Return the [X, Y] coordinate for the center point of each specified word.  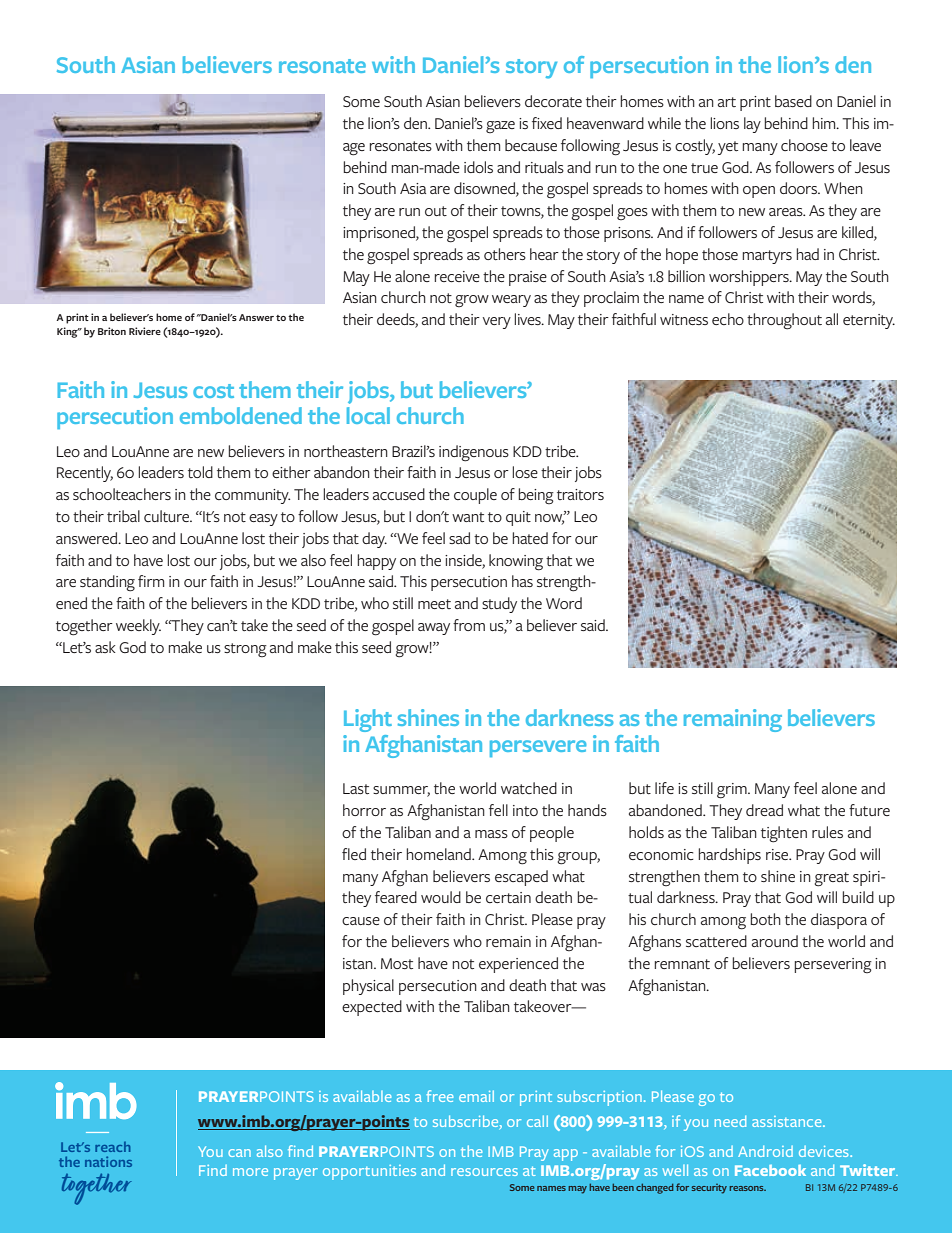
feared [396, 897]
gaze [500, 127]
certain [508, 897]
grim [733, 791]
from [469, 625]
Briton [112, 331]
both [765, 919]
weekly [138, 627]
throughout [784, 321]
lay [752, 125]
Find [213, 1170]
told [200, 472]
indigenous [474, 453]
